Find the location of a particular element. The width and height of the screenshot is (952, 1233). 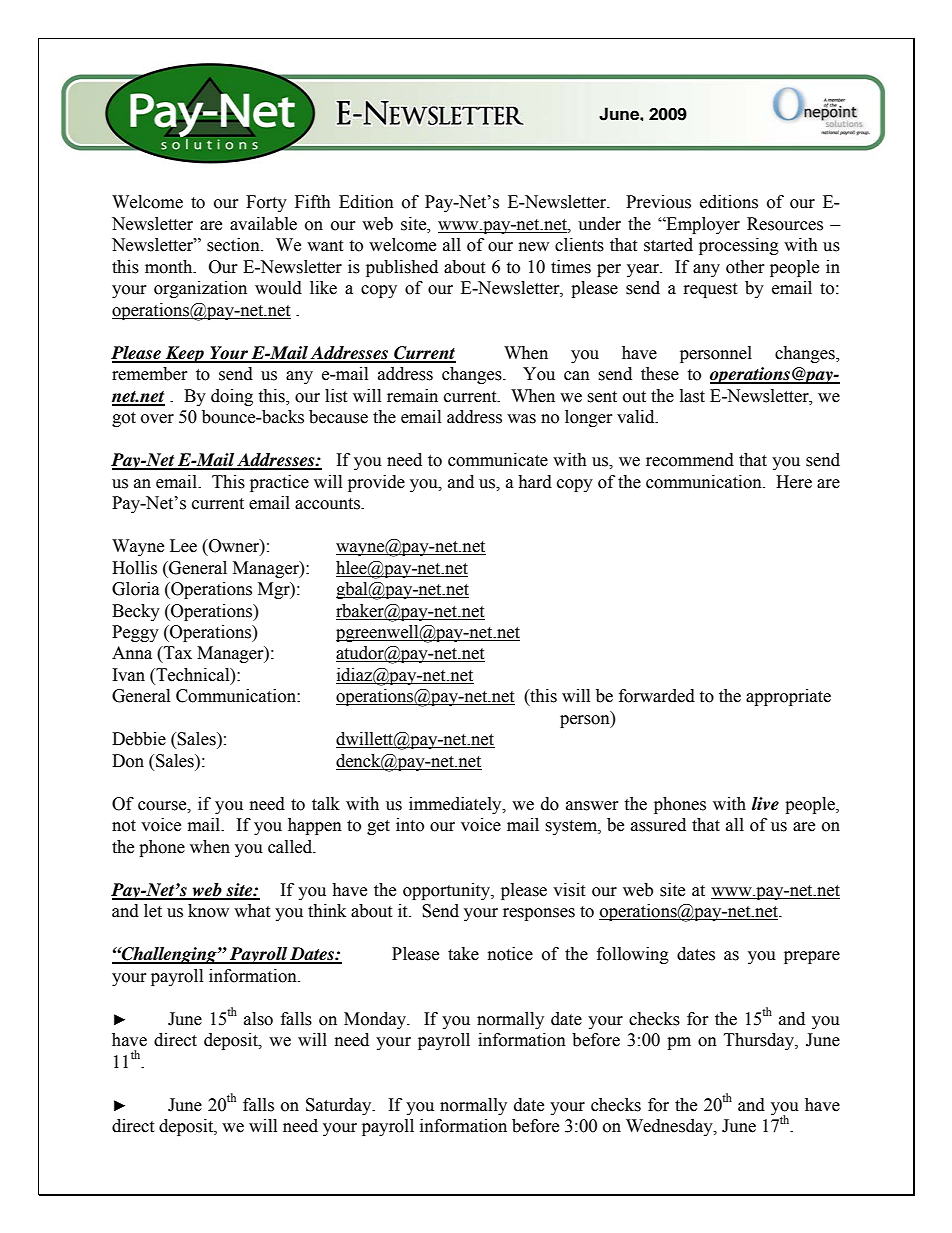

appropriate is located at coordinates (788, 697).
